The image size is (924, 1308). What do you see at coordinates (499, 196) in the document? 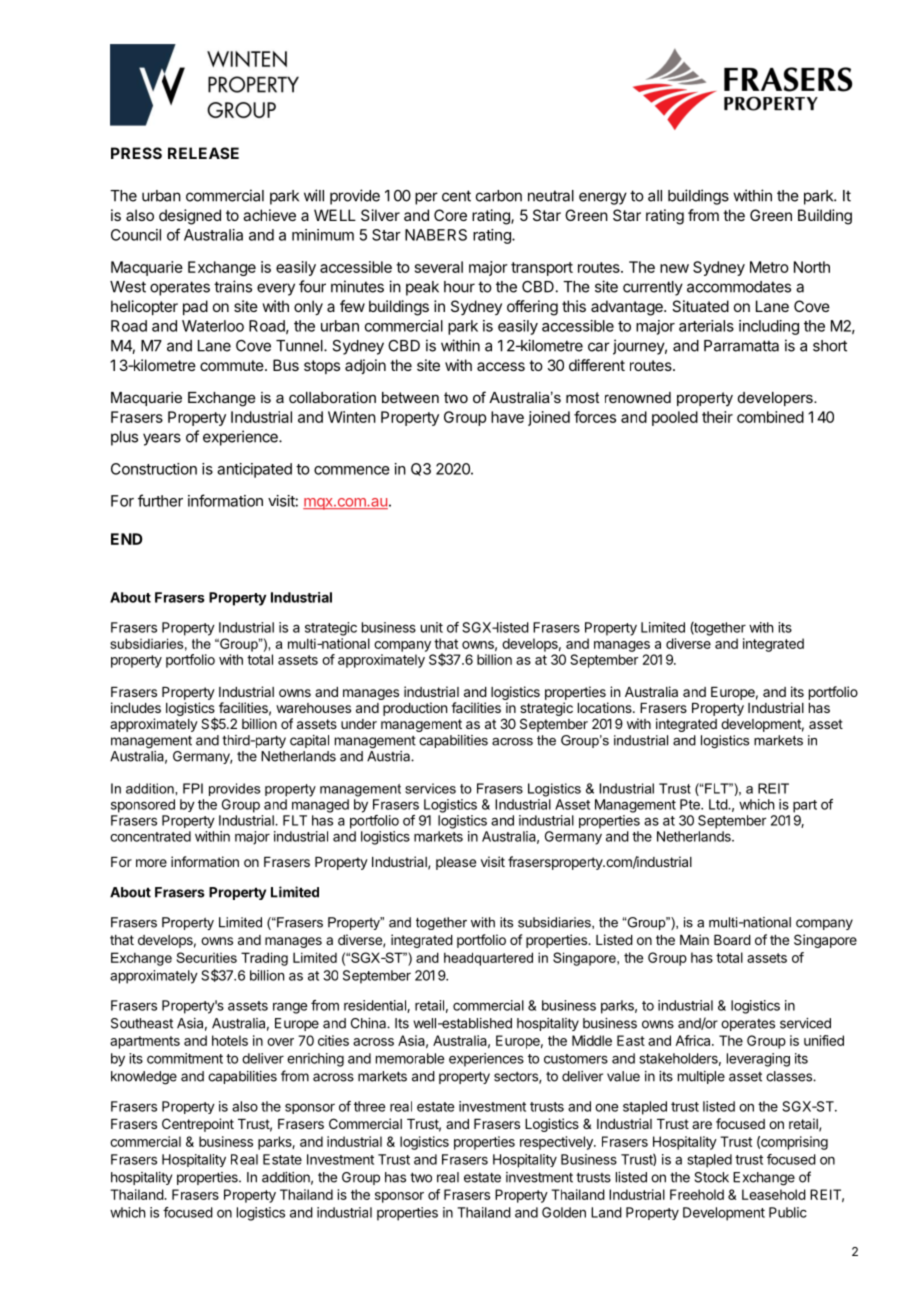
I see `carbon` at bounding box center [499, 196].
